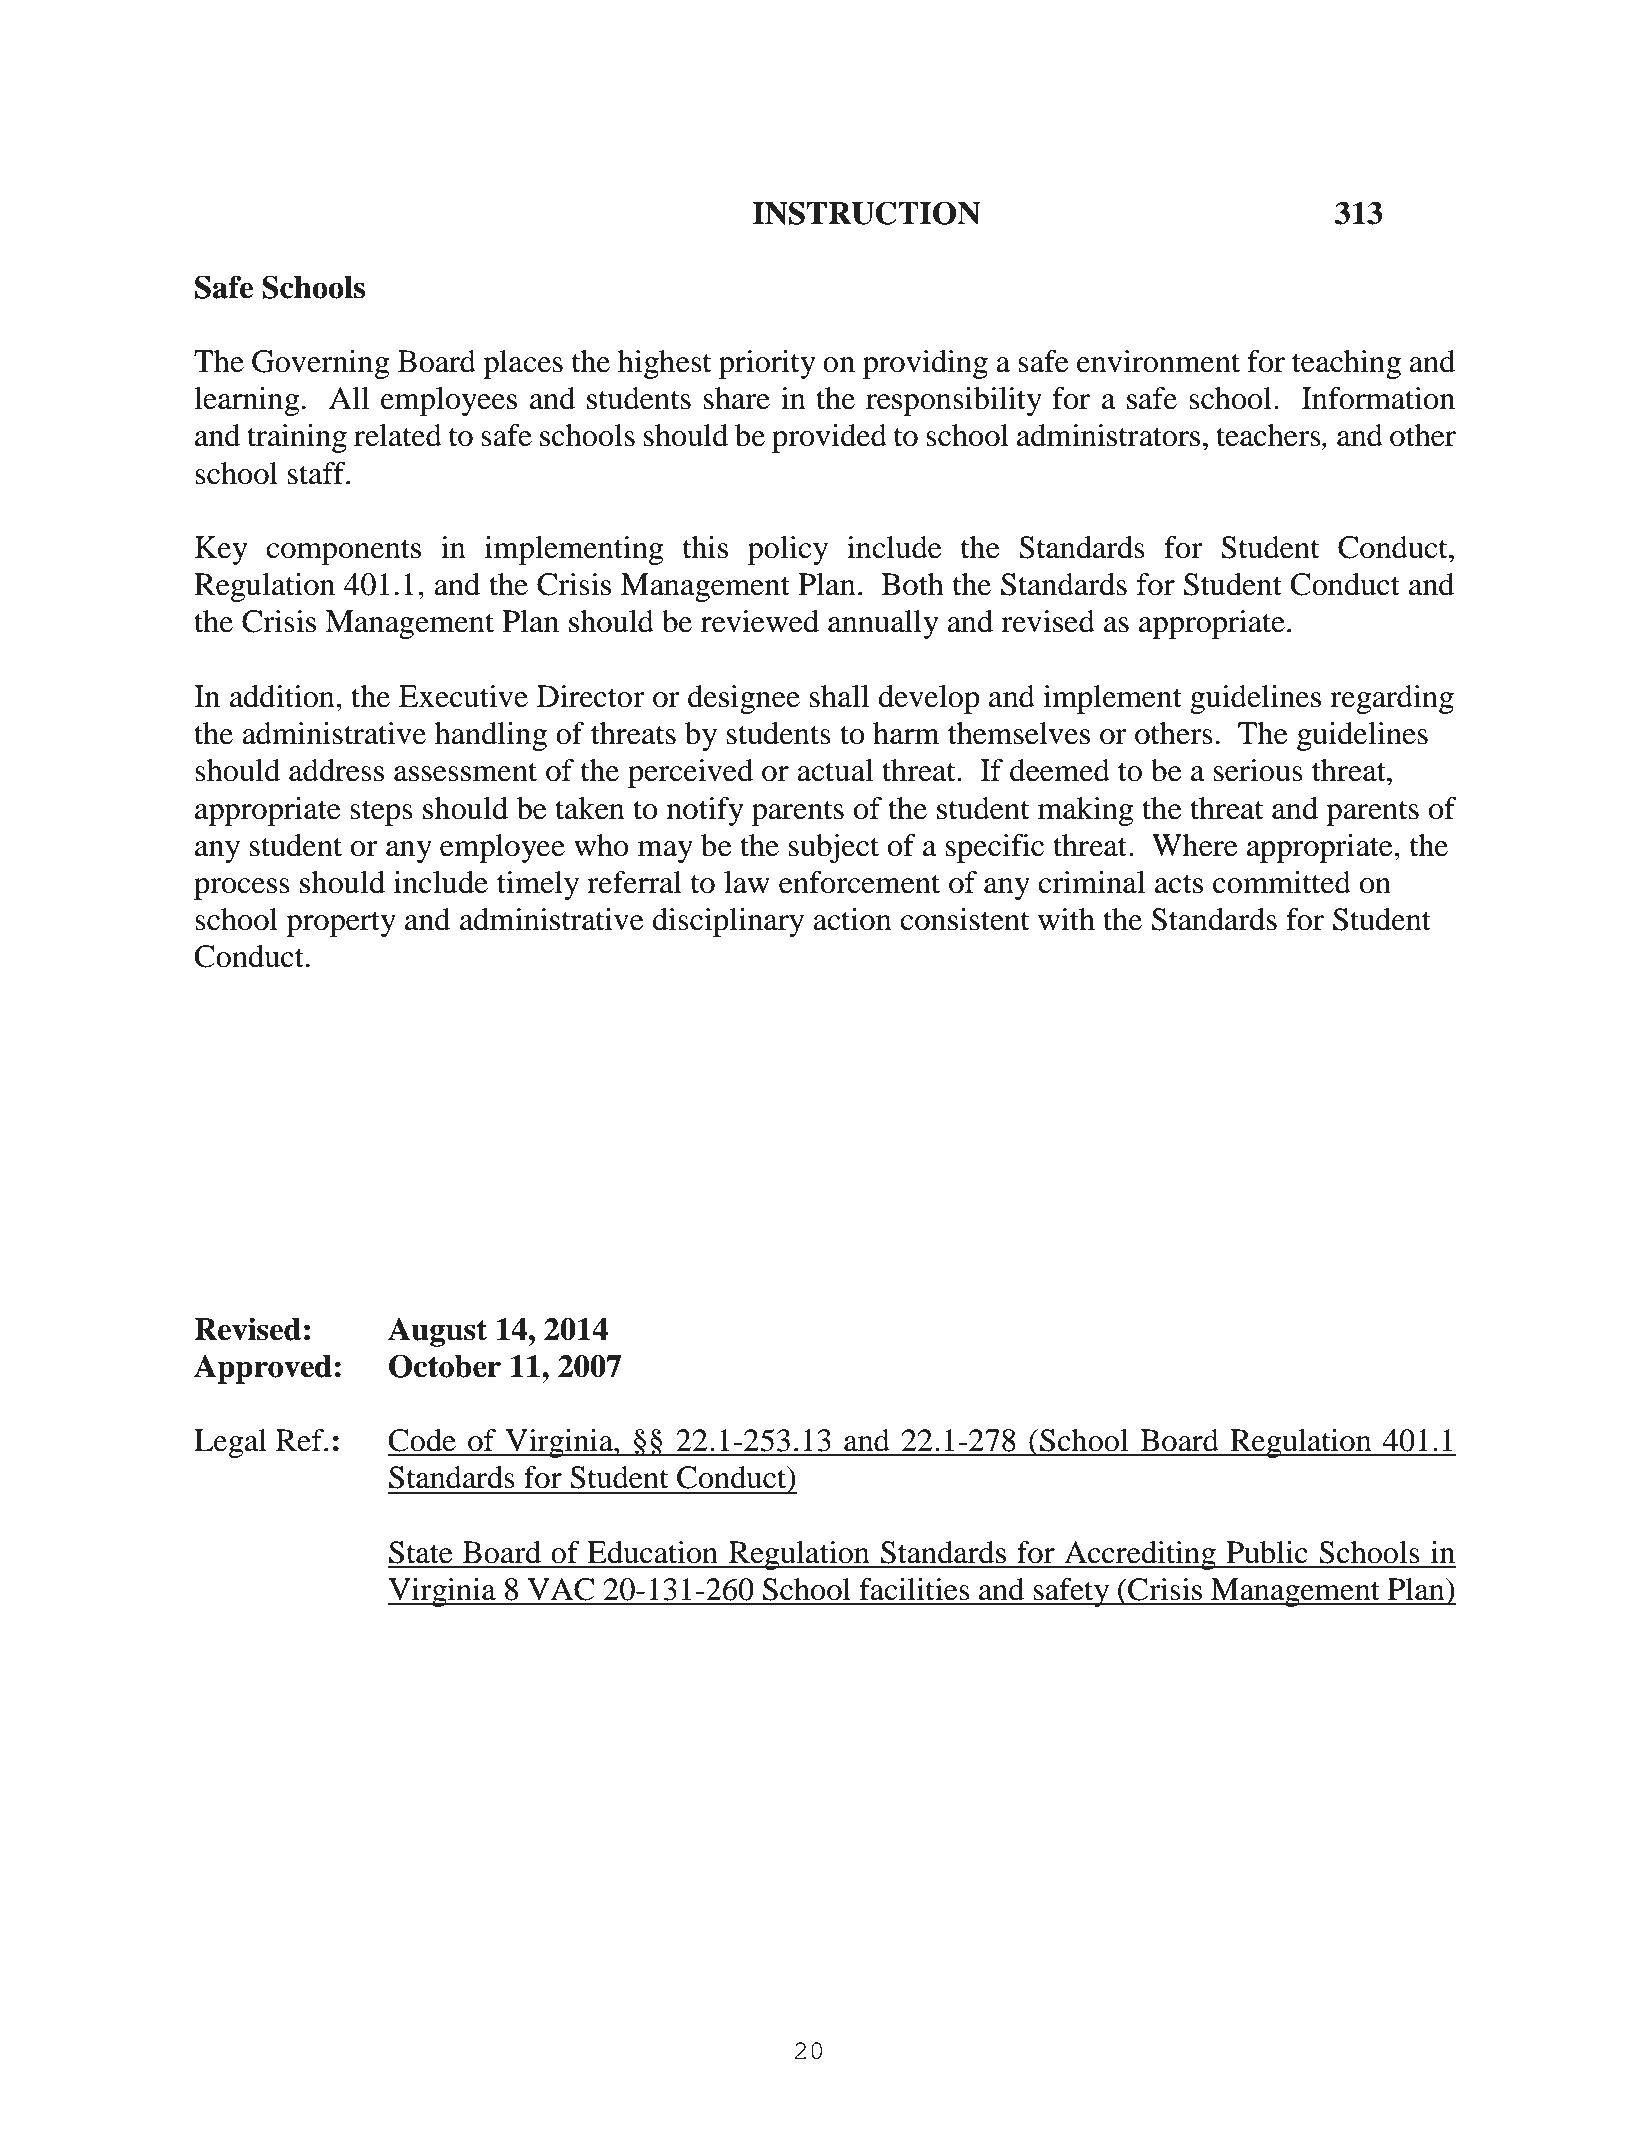 This screenshot has height=2135, width=1650. Describe the element at coordinates (341, 924) in the screenshot. I see `property` at that location.
